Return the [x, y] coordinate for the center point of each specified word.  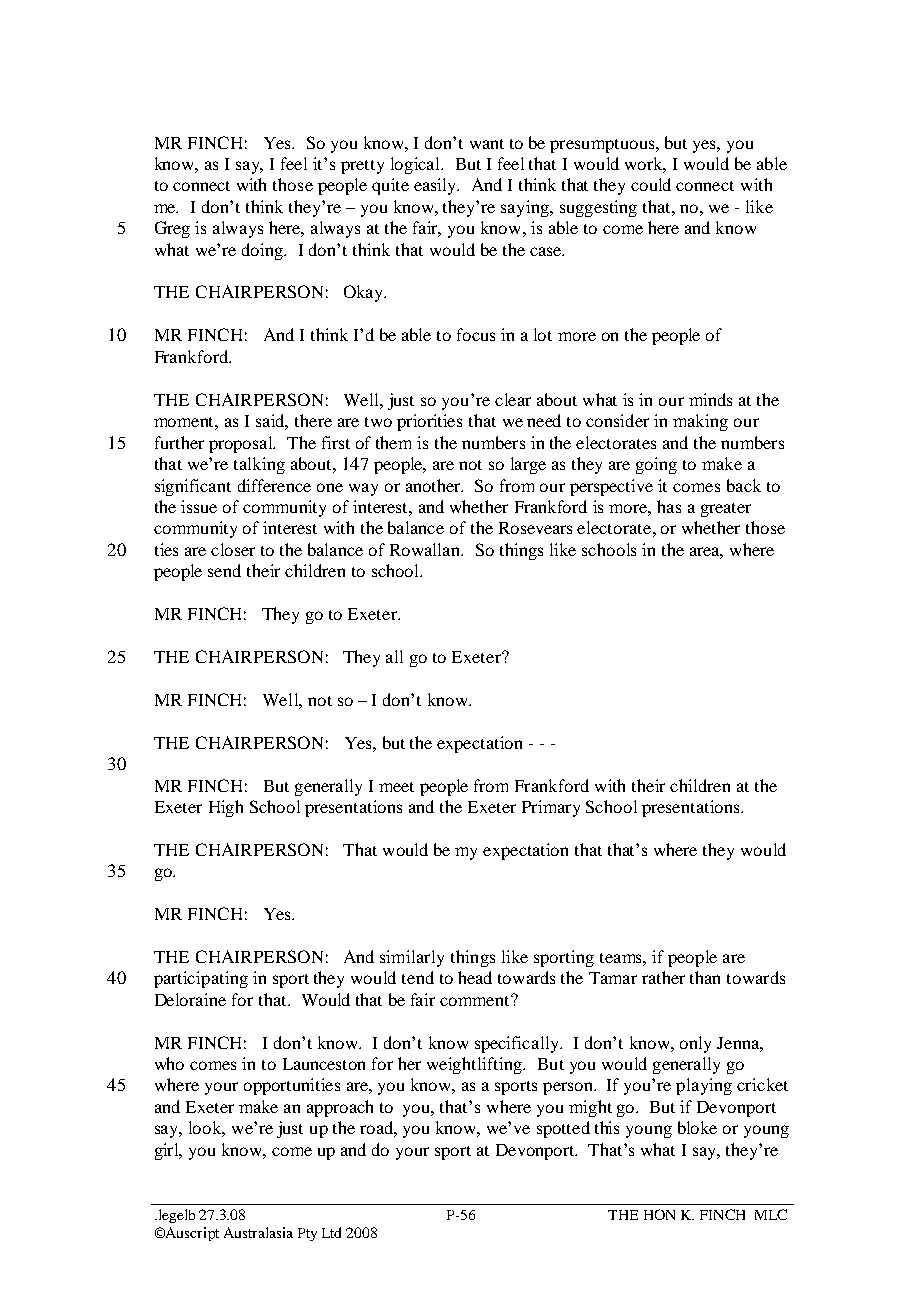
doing [264, 251]
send [224, 570]
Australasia [258, 1232]
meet [396, 787]
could [651, 184]
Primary [551, 808]
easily [436, 186]
